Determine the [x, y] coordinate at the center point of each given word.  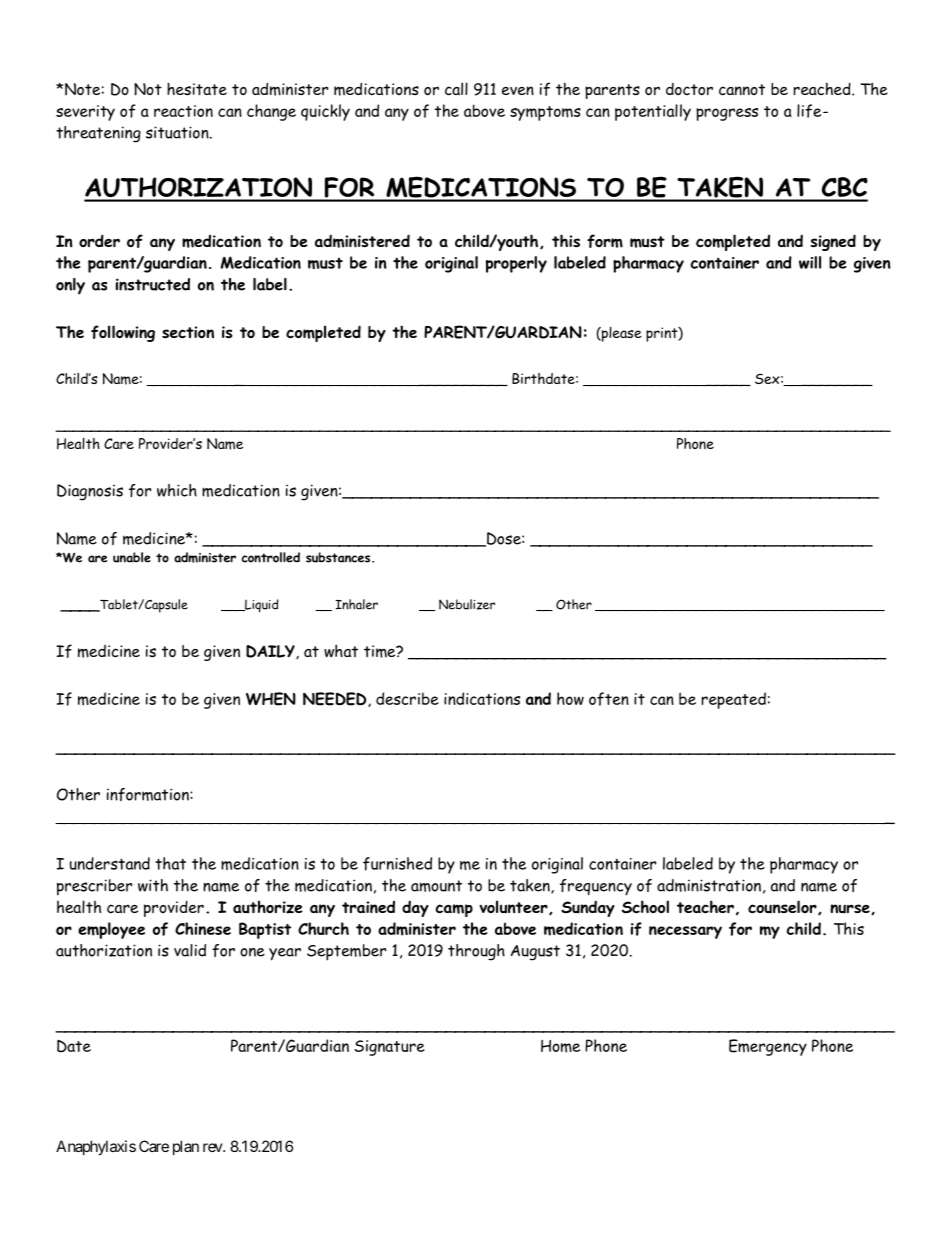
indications [482, 698]
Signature [390, 1048]
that [170, 863]
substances [339, 557]
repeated [733, 700]
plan [186, 1147]
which [177, 490]
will [810, 262]
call [456, 88]
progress [727, 114]
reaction [183, 111]
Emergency [768, 1047]
